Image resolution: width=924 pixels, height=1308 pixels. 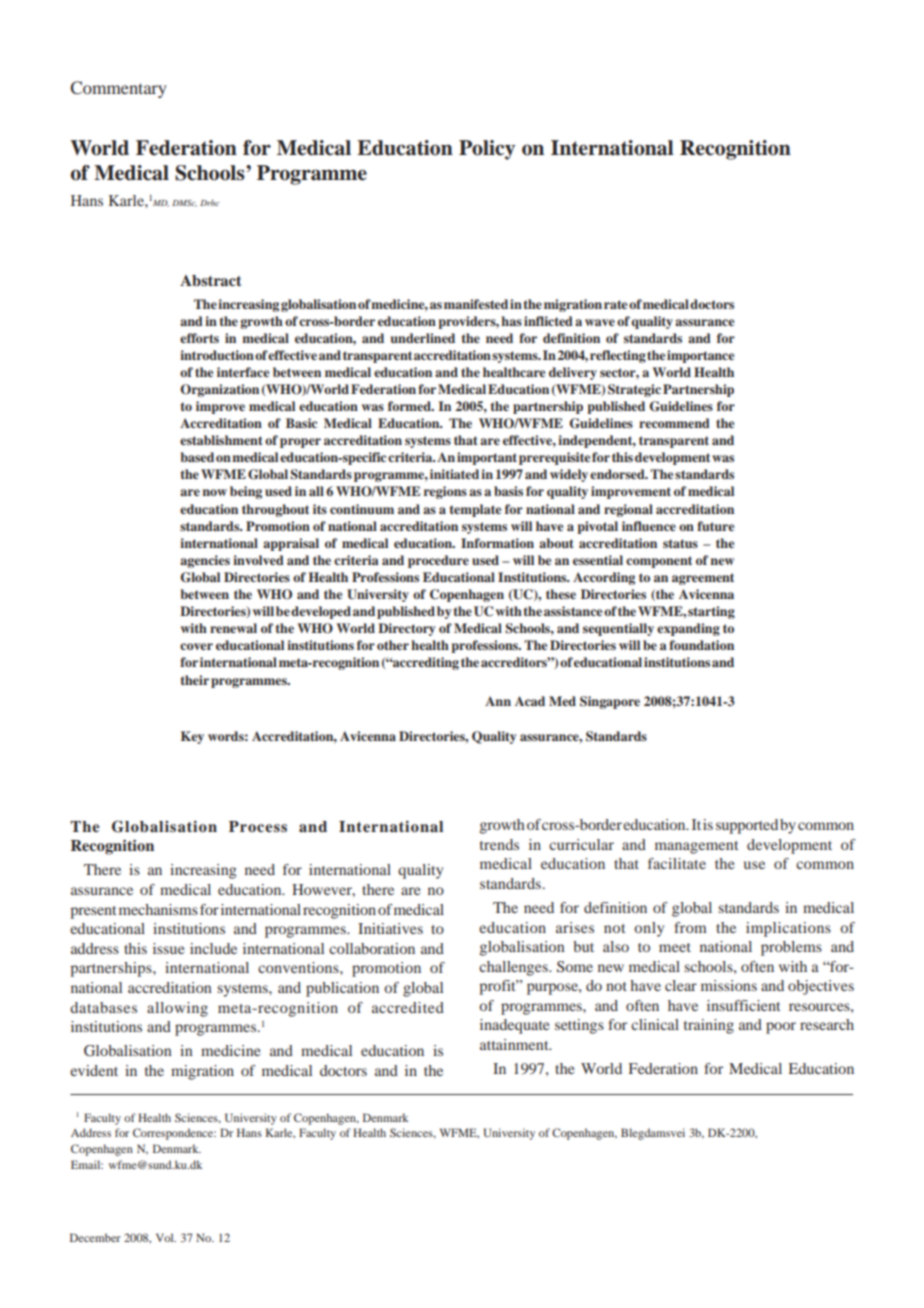 I want to click on December, so click(x=95, y=1237).
